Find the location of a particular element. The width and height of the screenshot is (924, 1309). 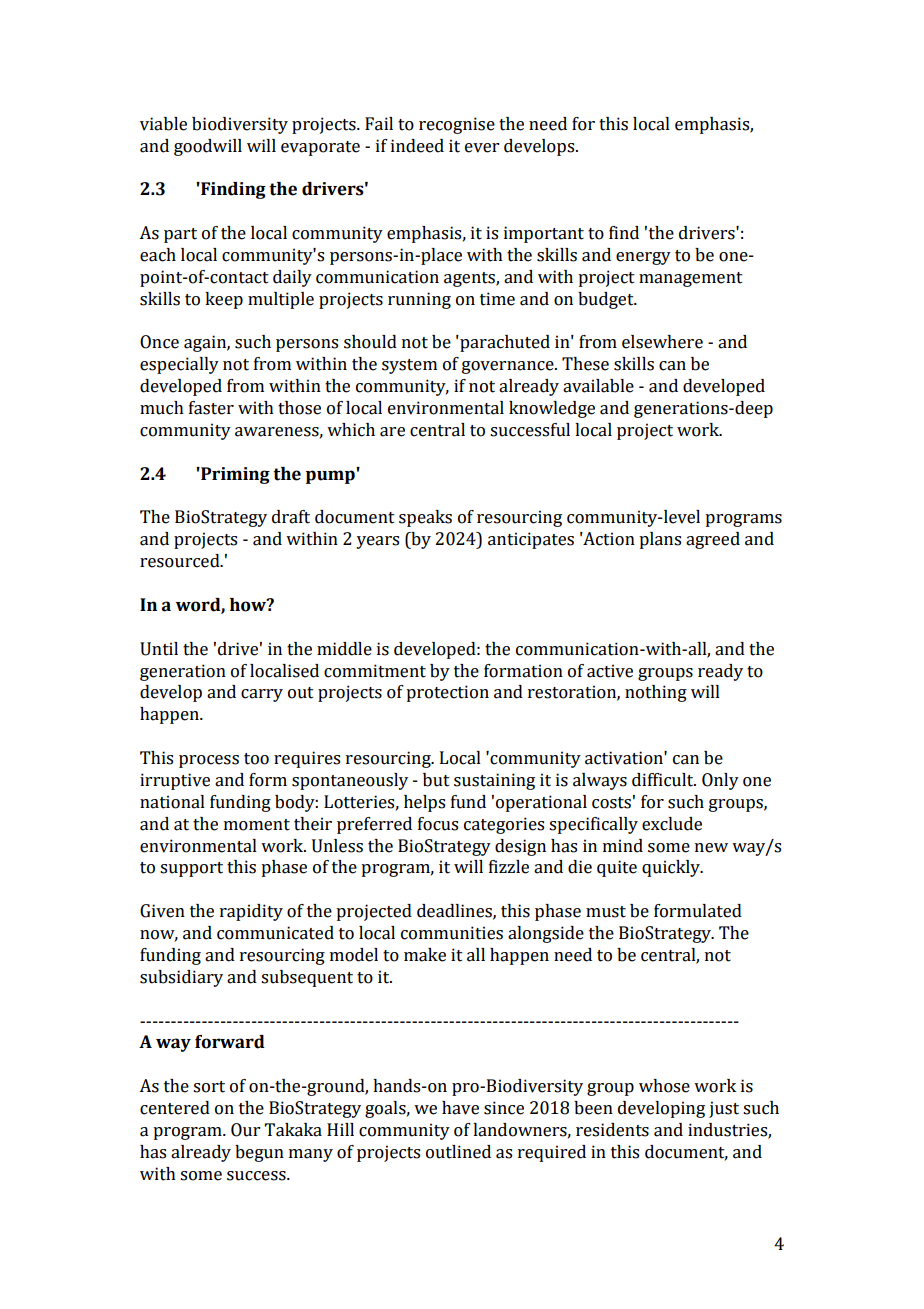

support is located at coordinates (191, 869).
